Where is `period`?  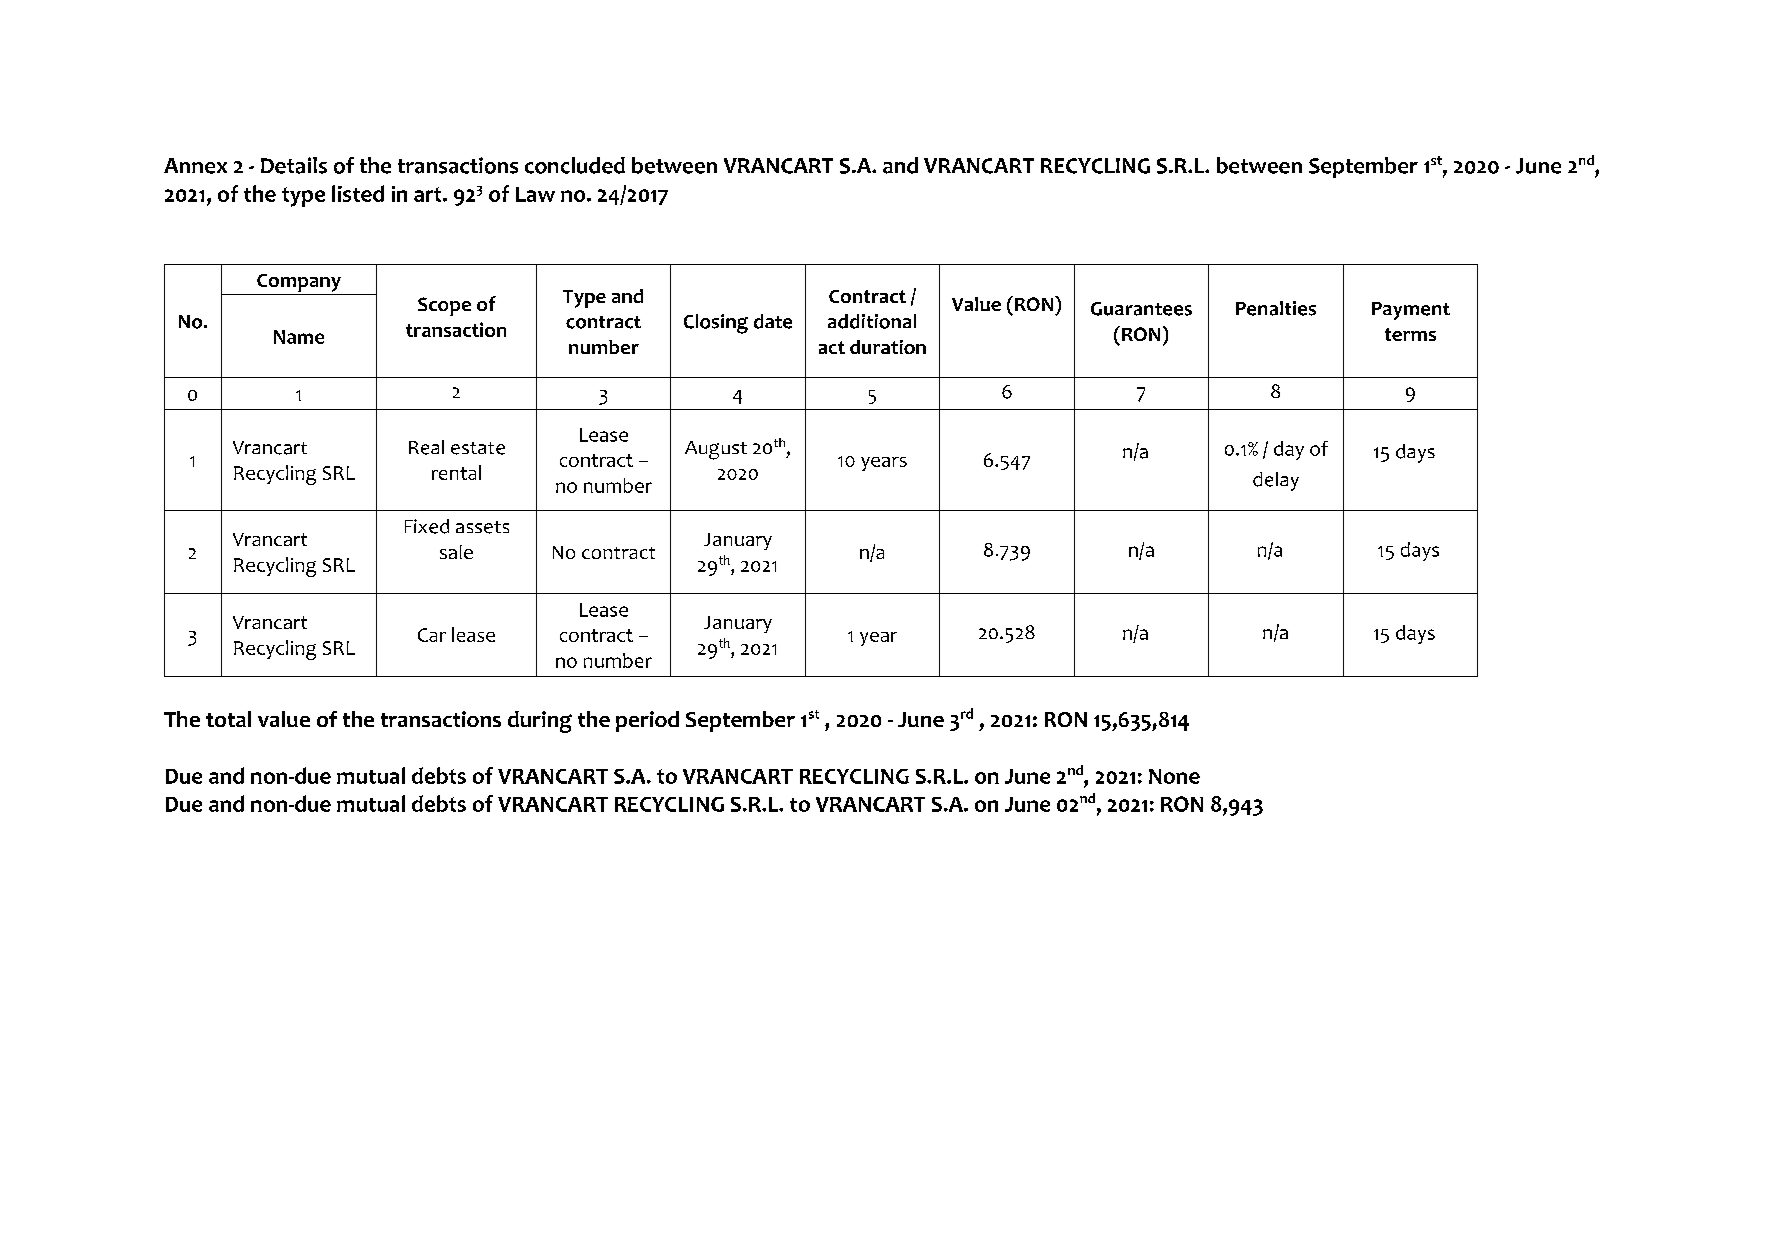 period is located at coordinates (647, 721).
